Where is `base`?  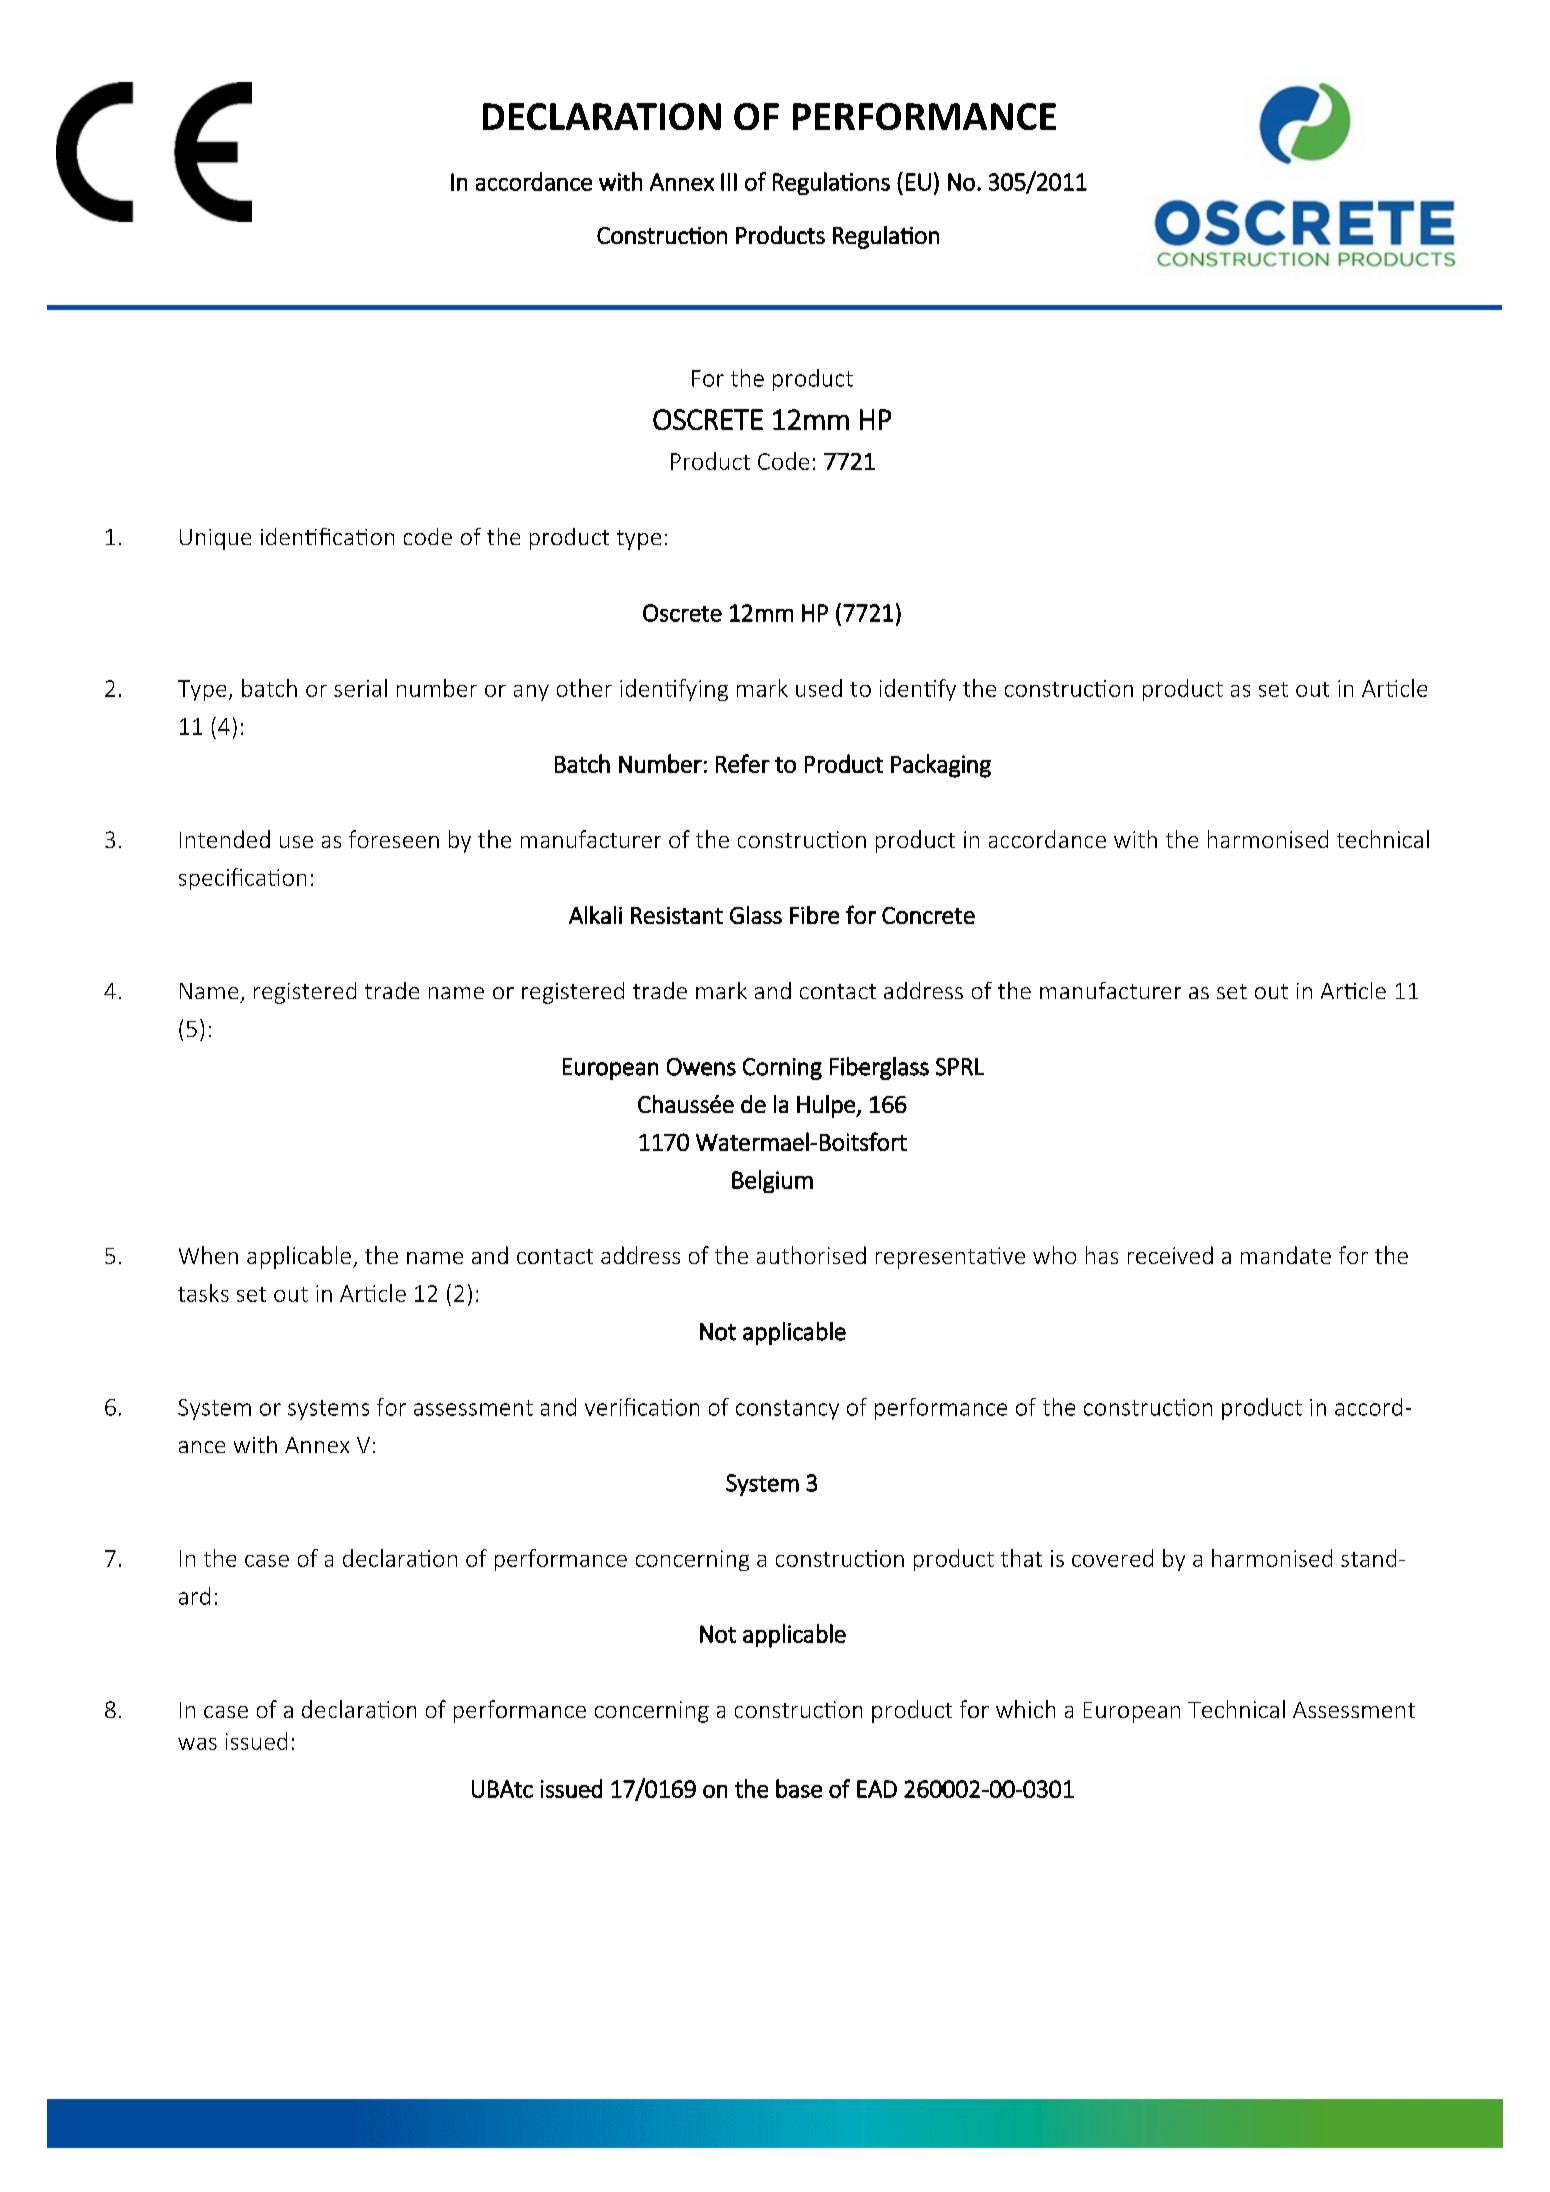 base is located at coordinates (799, 1788).
